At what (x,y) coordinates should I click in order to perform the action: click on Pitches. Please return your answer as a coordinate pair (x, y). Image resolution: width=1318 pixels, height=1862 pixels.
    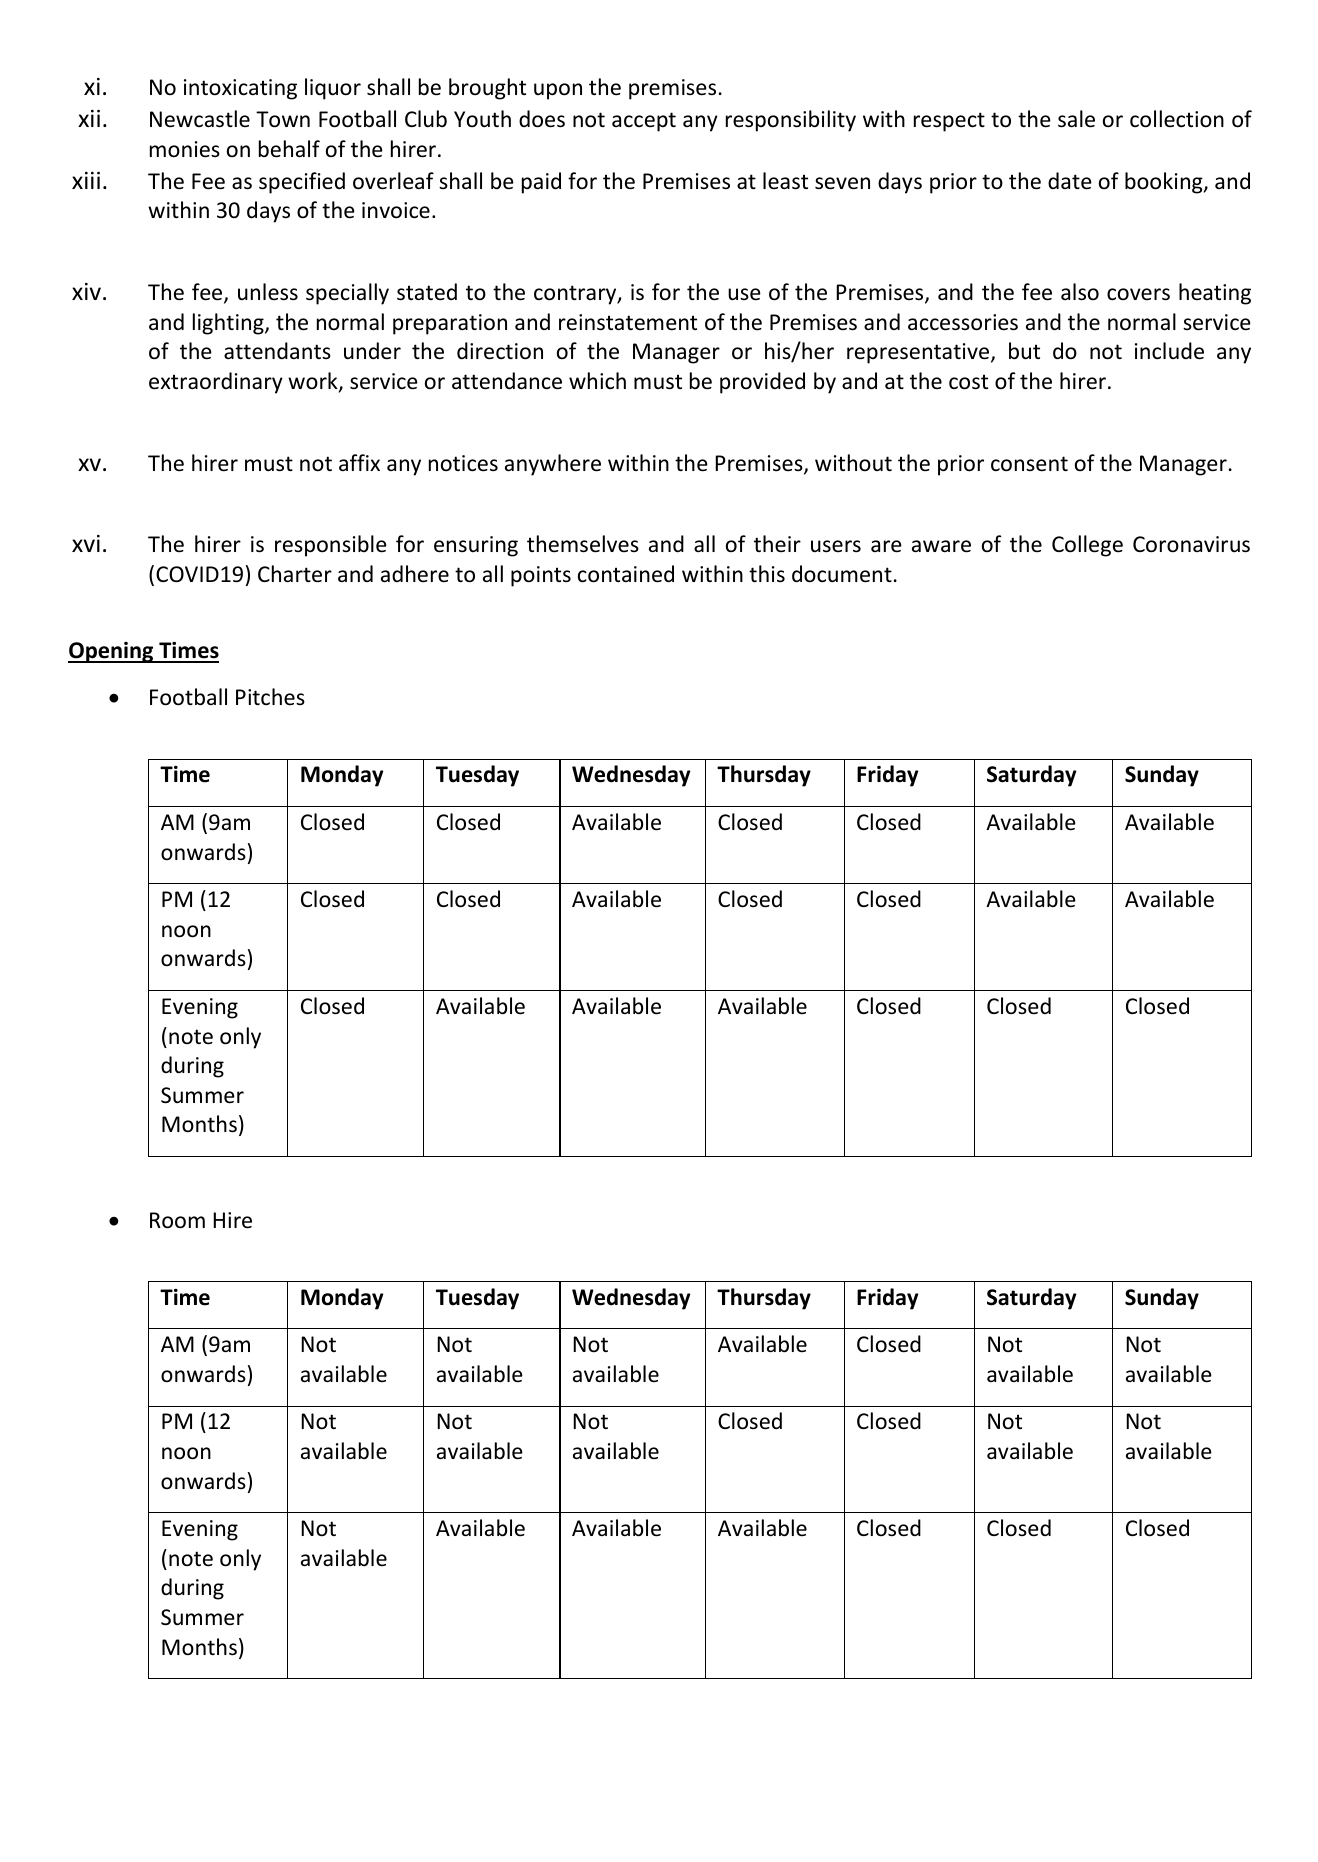
    Looking at the image, I should click on (270, 696).
